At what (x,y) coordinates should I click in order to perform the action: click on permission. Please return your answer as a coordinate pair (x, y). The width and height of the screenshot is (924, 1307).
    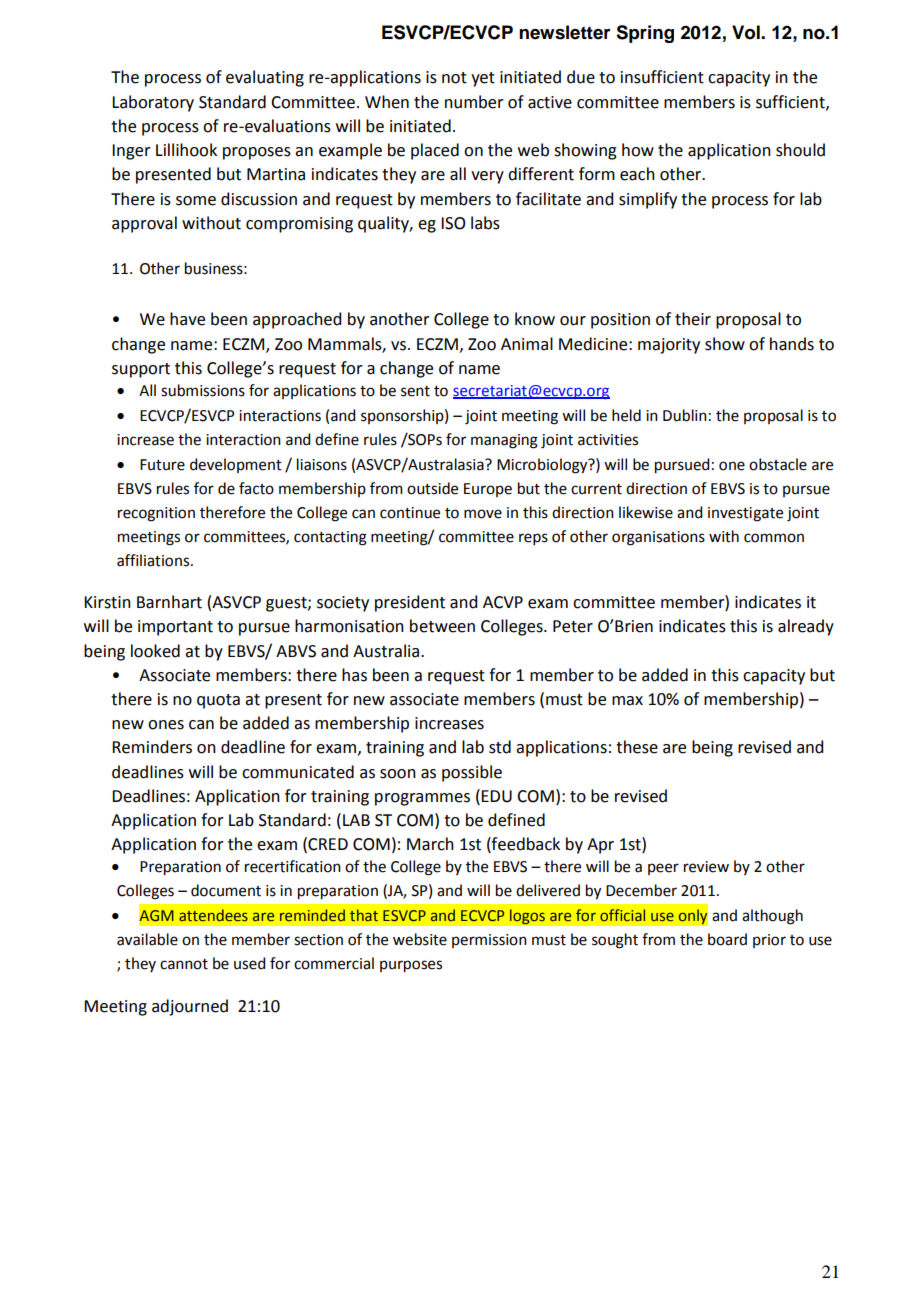
    Looking at the image, I should click on (489, 941).
